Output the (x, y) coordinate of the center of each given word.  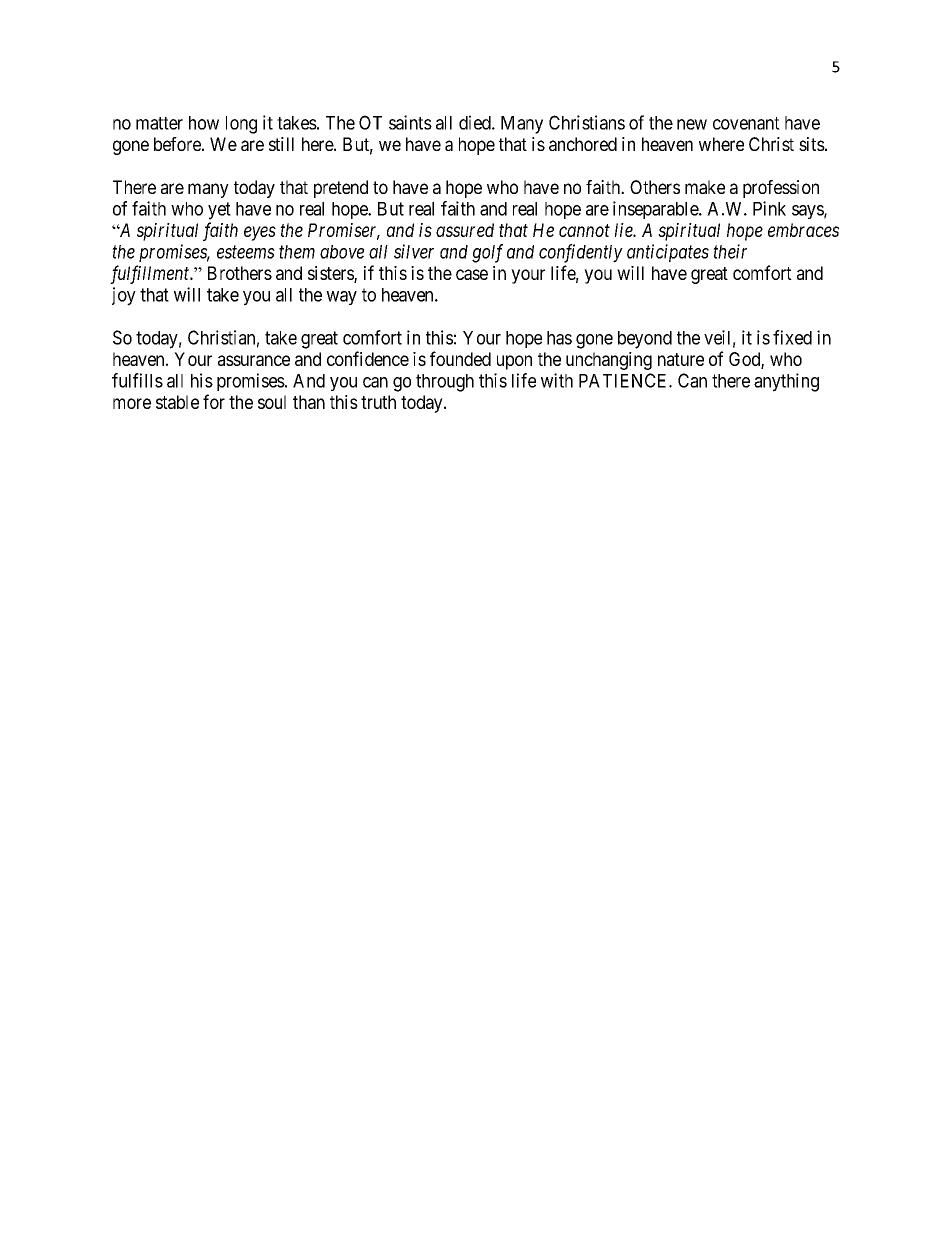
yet (219, 211)
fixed (792, 337)
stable (177, 402)
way (341, 298)
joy (124, 296)
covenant (746, 123)
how (204, 123)
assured (465, 230)
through (445, 383)
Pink (769, 208)
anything (786, 382)
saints (410, 122)
